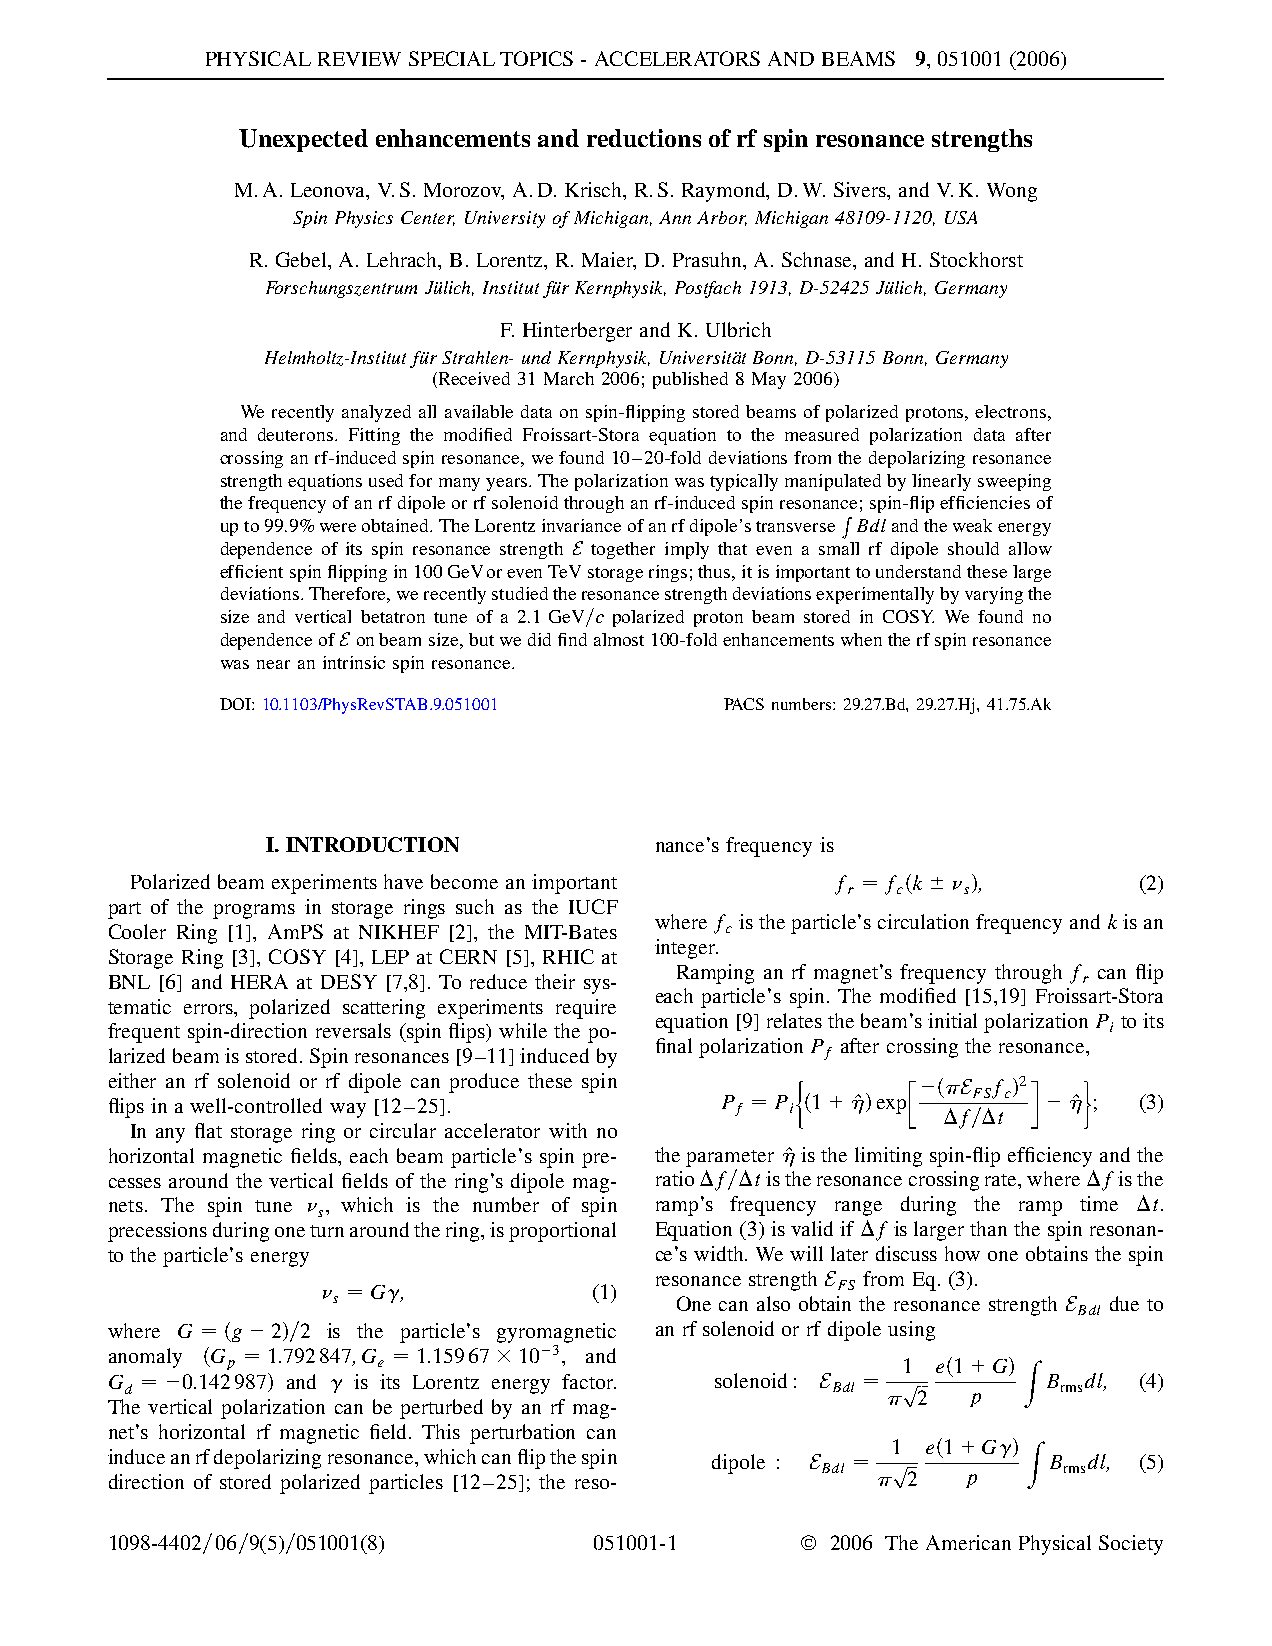 Image resolution: width=1272 pixels, height=1646 pixels. I want to click on perturbation, so click(522, 1434).
